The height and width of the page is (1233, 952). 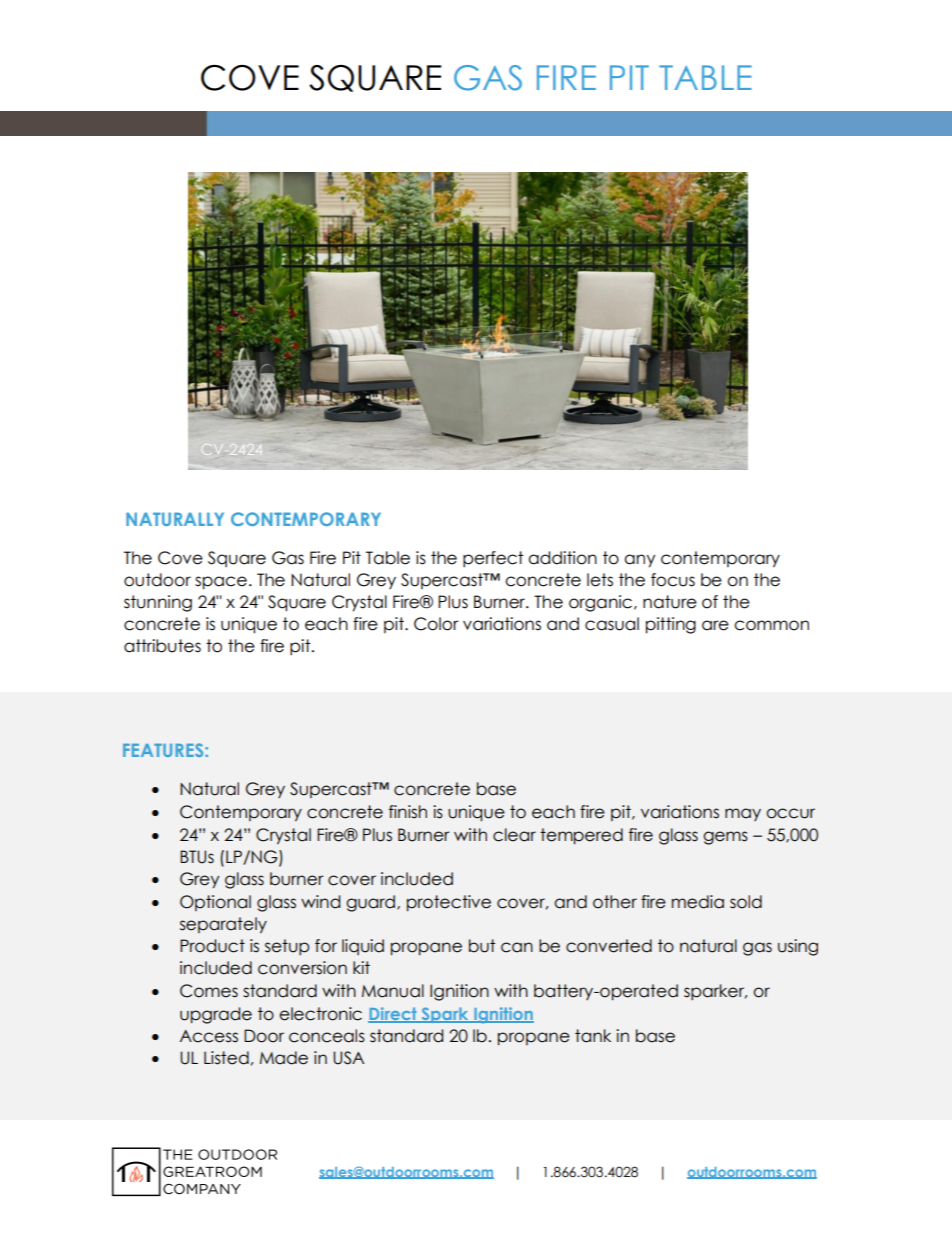 I want to click on media, so click(x=698, y=902).
